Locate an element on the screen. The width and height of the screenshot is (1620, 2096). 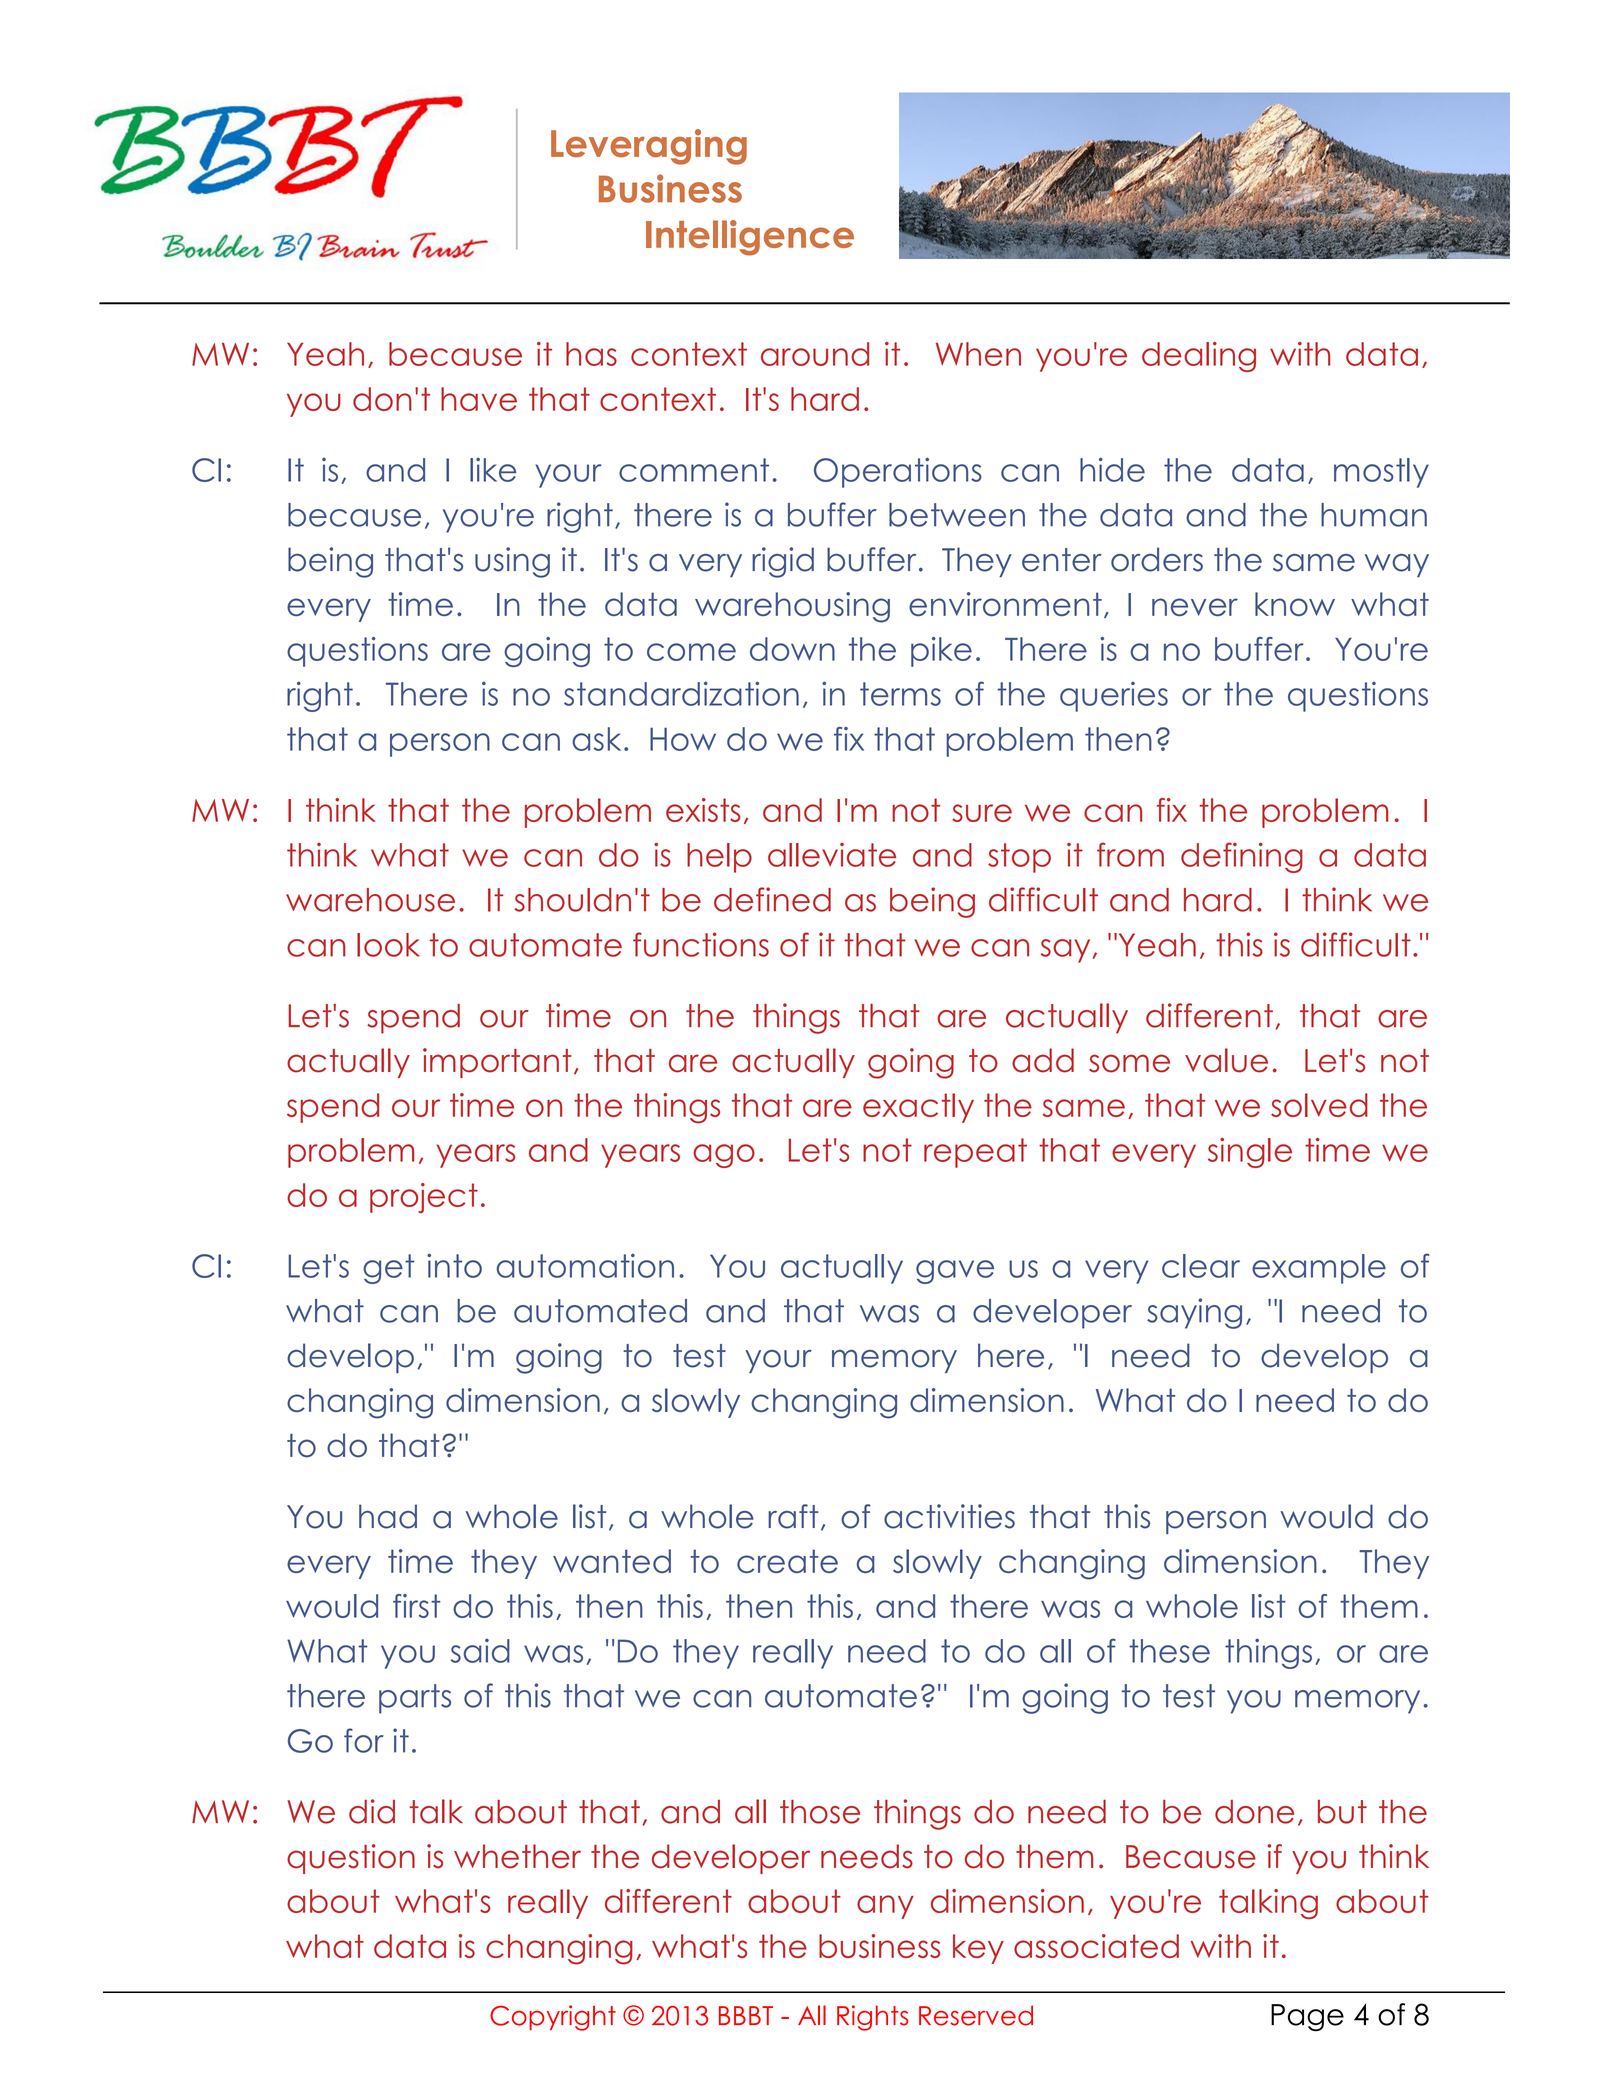
Leveraging is located at coordinates (649, 147).
